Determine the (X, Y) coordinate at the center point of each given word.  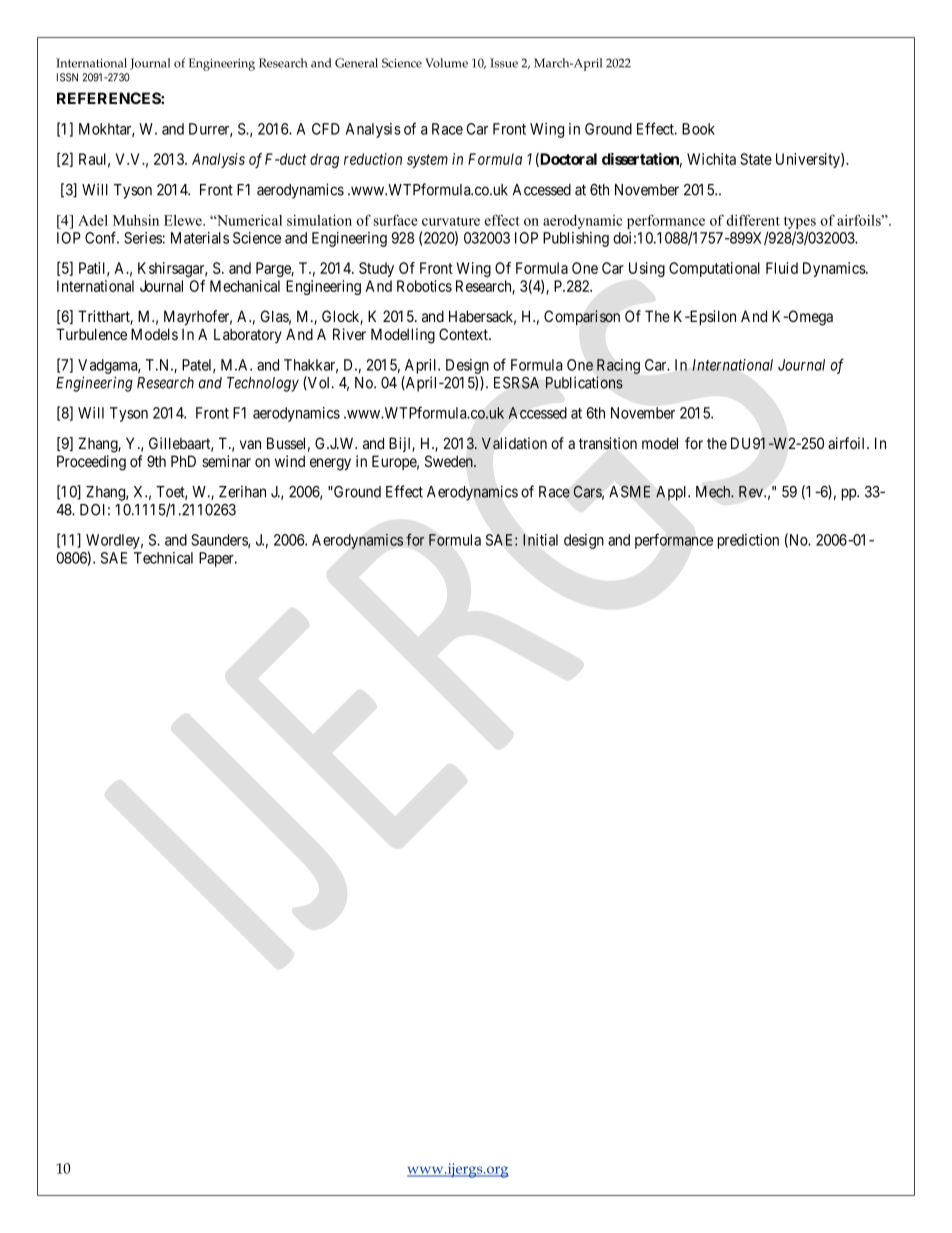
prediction (748, 541)
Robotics (424, 286)
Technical (163, 558)
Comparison (582, 317)
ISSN (67, 77)
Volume (446, 63)
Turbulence (91, 334)
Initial (540, 540)
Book (698, 129)
